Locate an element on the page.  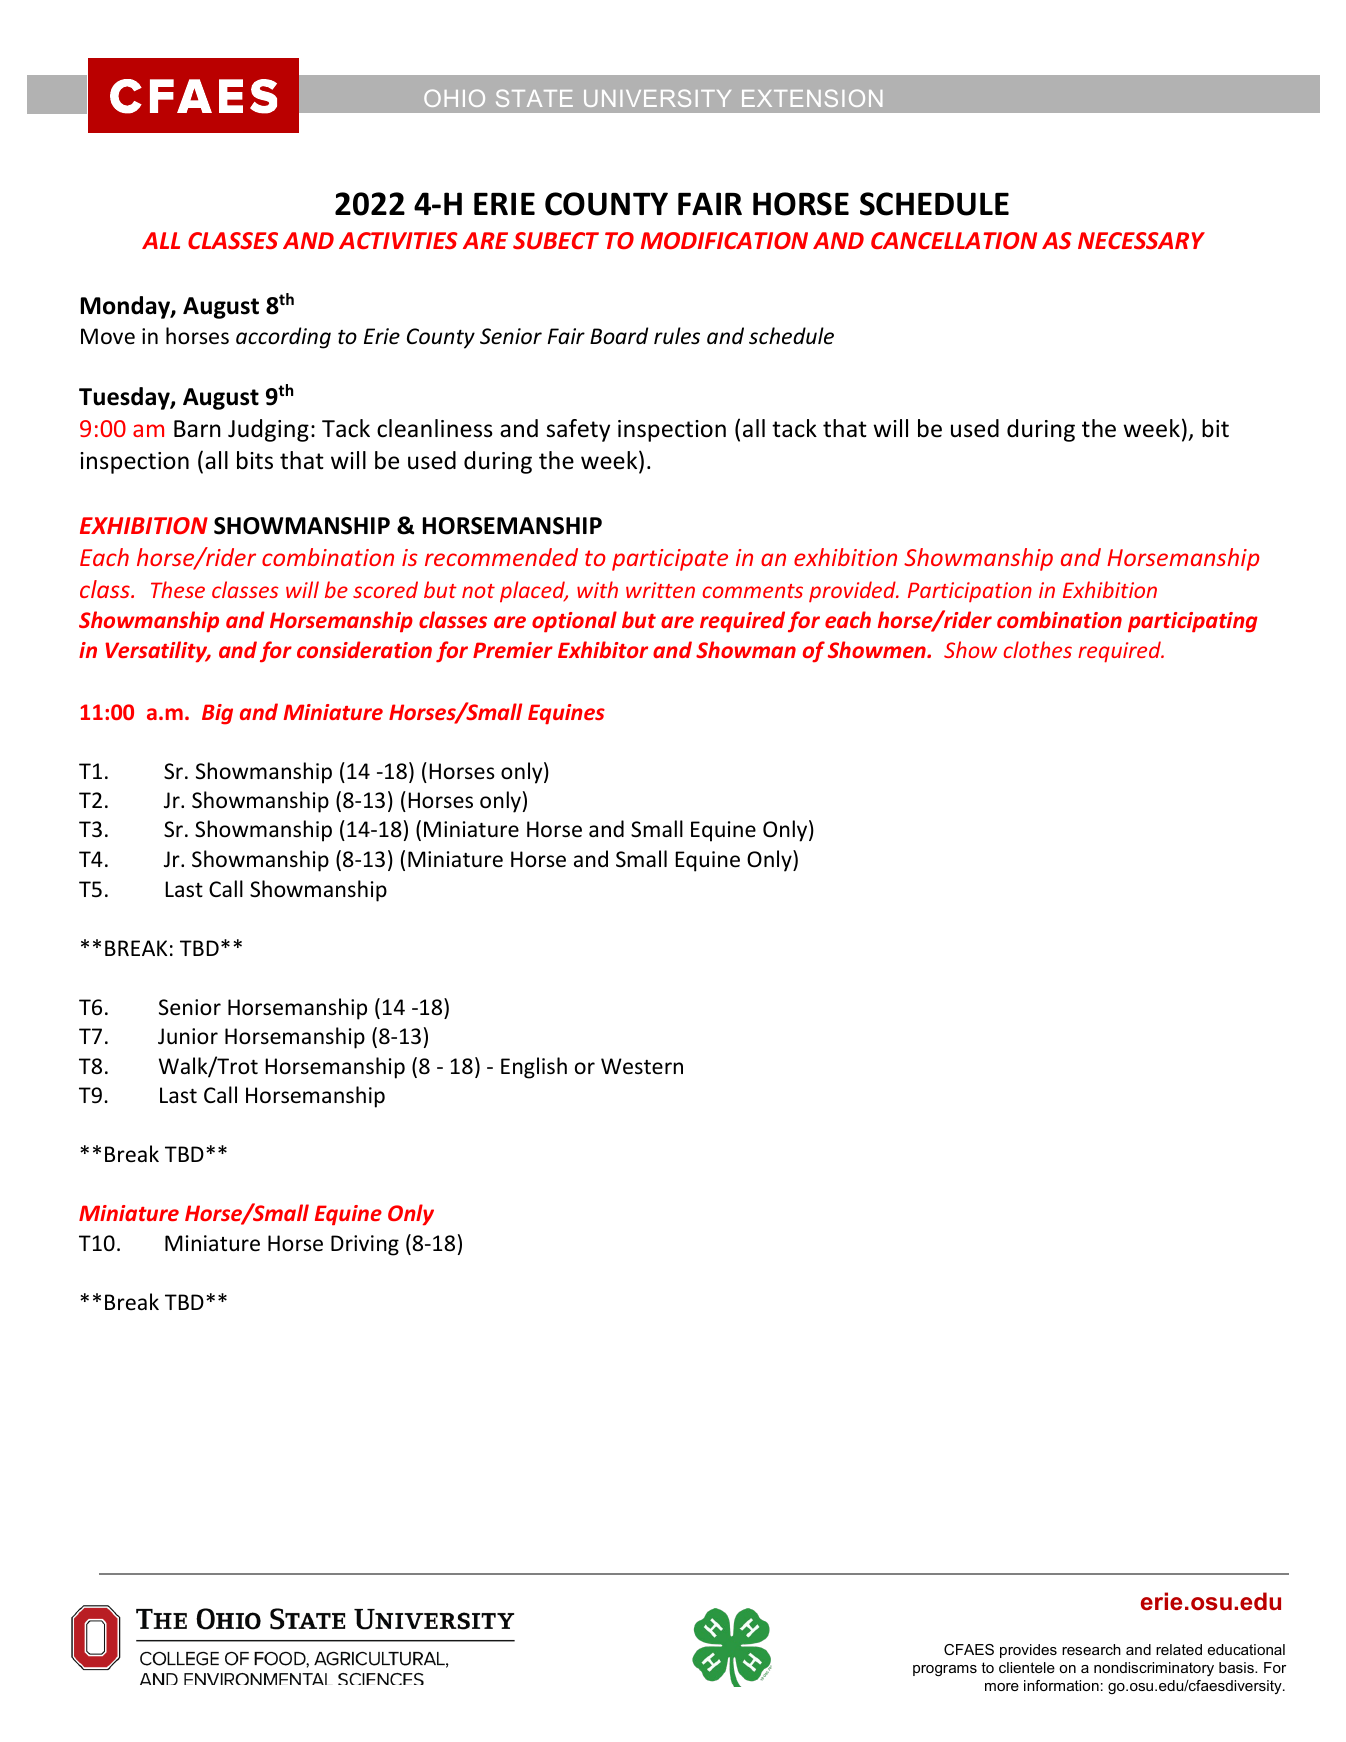
programs is located at coordinates (945, 1671).
